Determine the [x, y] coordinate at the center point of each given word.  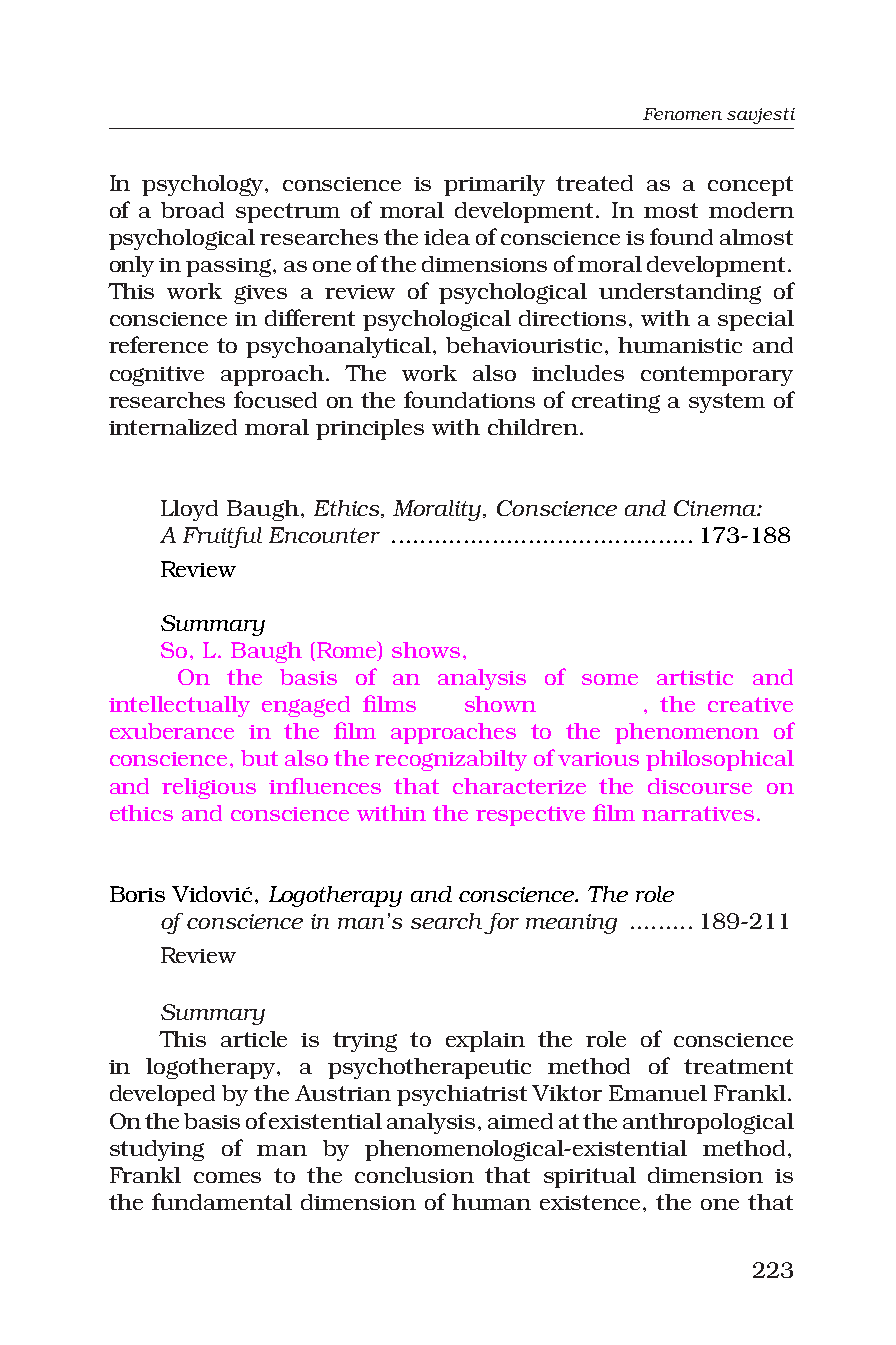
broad [192, 210]
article [254, 1039]
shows [426, 650]
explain [485, 1041]
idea [447, 237]
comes [227, 1177]
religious [209, 788]
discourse [700, 786]
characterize [519, 786]
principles [370, 429]
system [727, 403]
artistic [695, 677]
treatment [738, 1066]
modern [751, 210]
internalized [173, 427]
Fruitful [222, 537]
